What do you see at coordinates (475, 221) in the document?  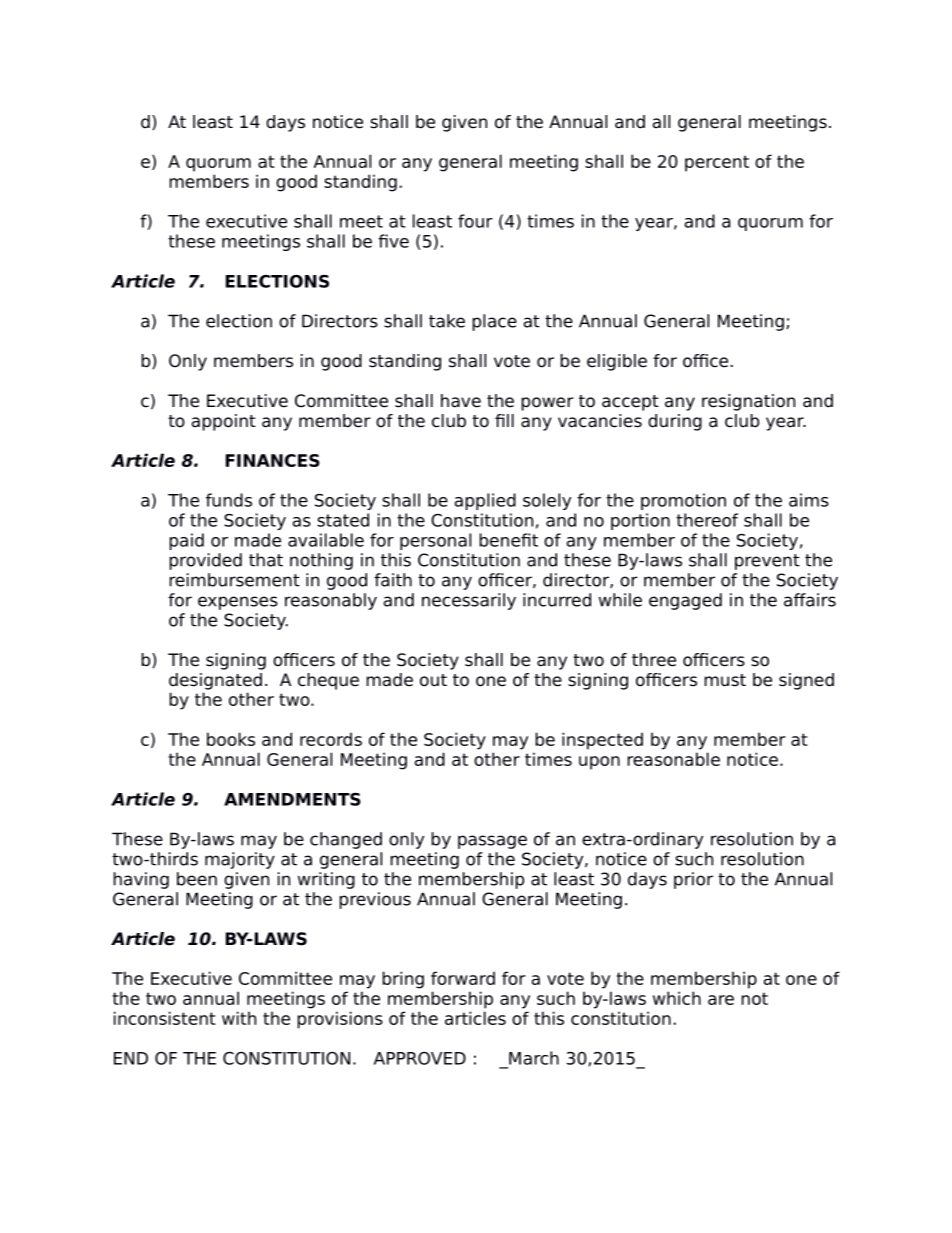 I see `four` at bounding box center [475, 221].
